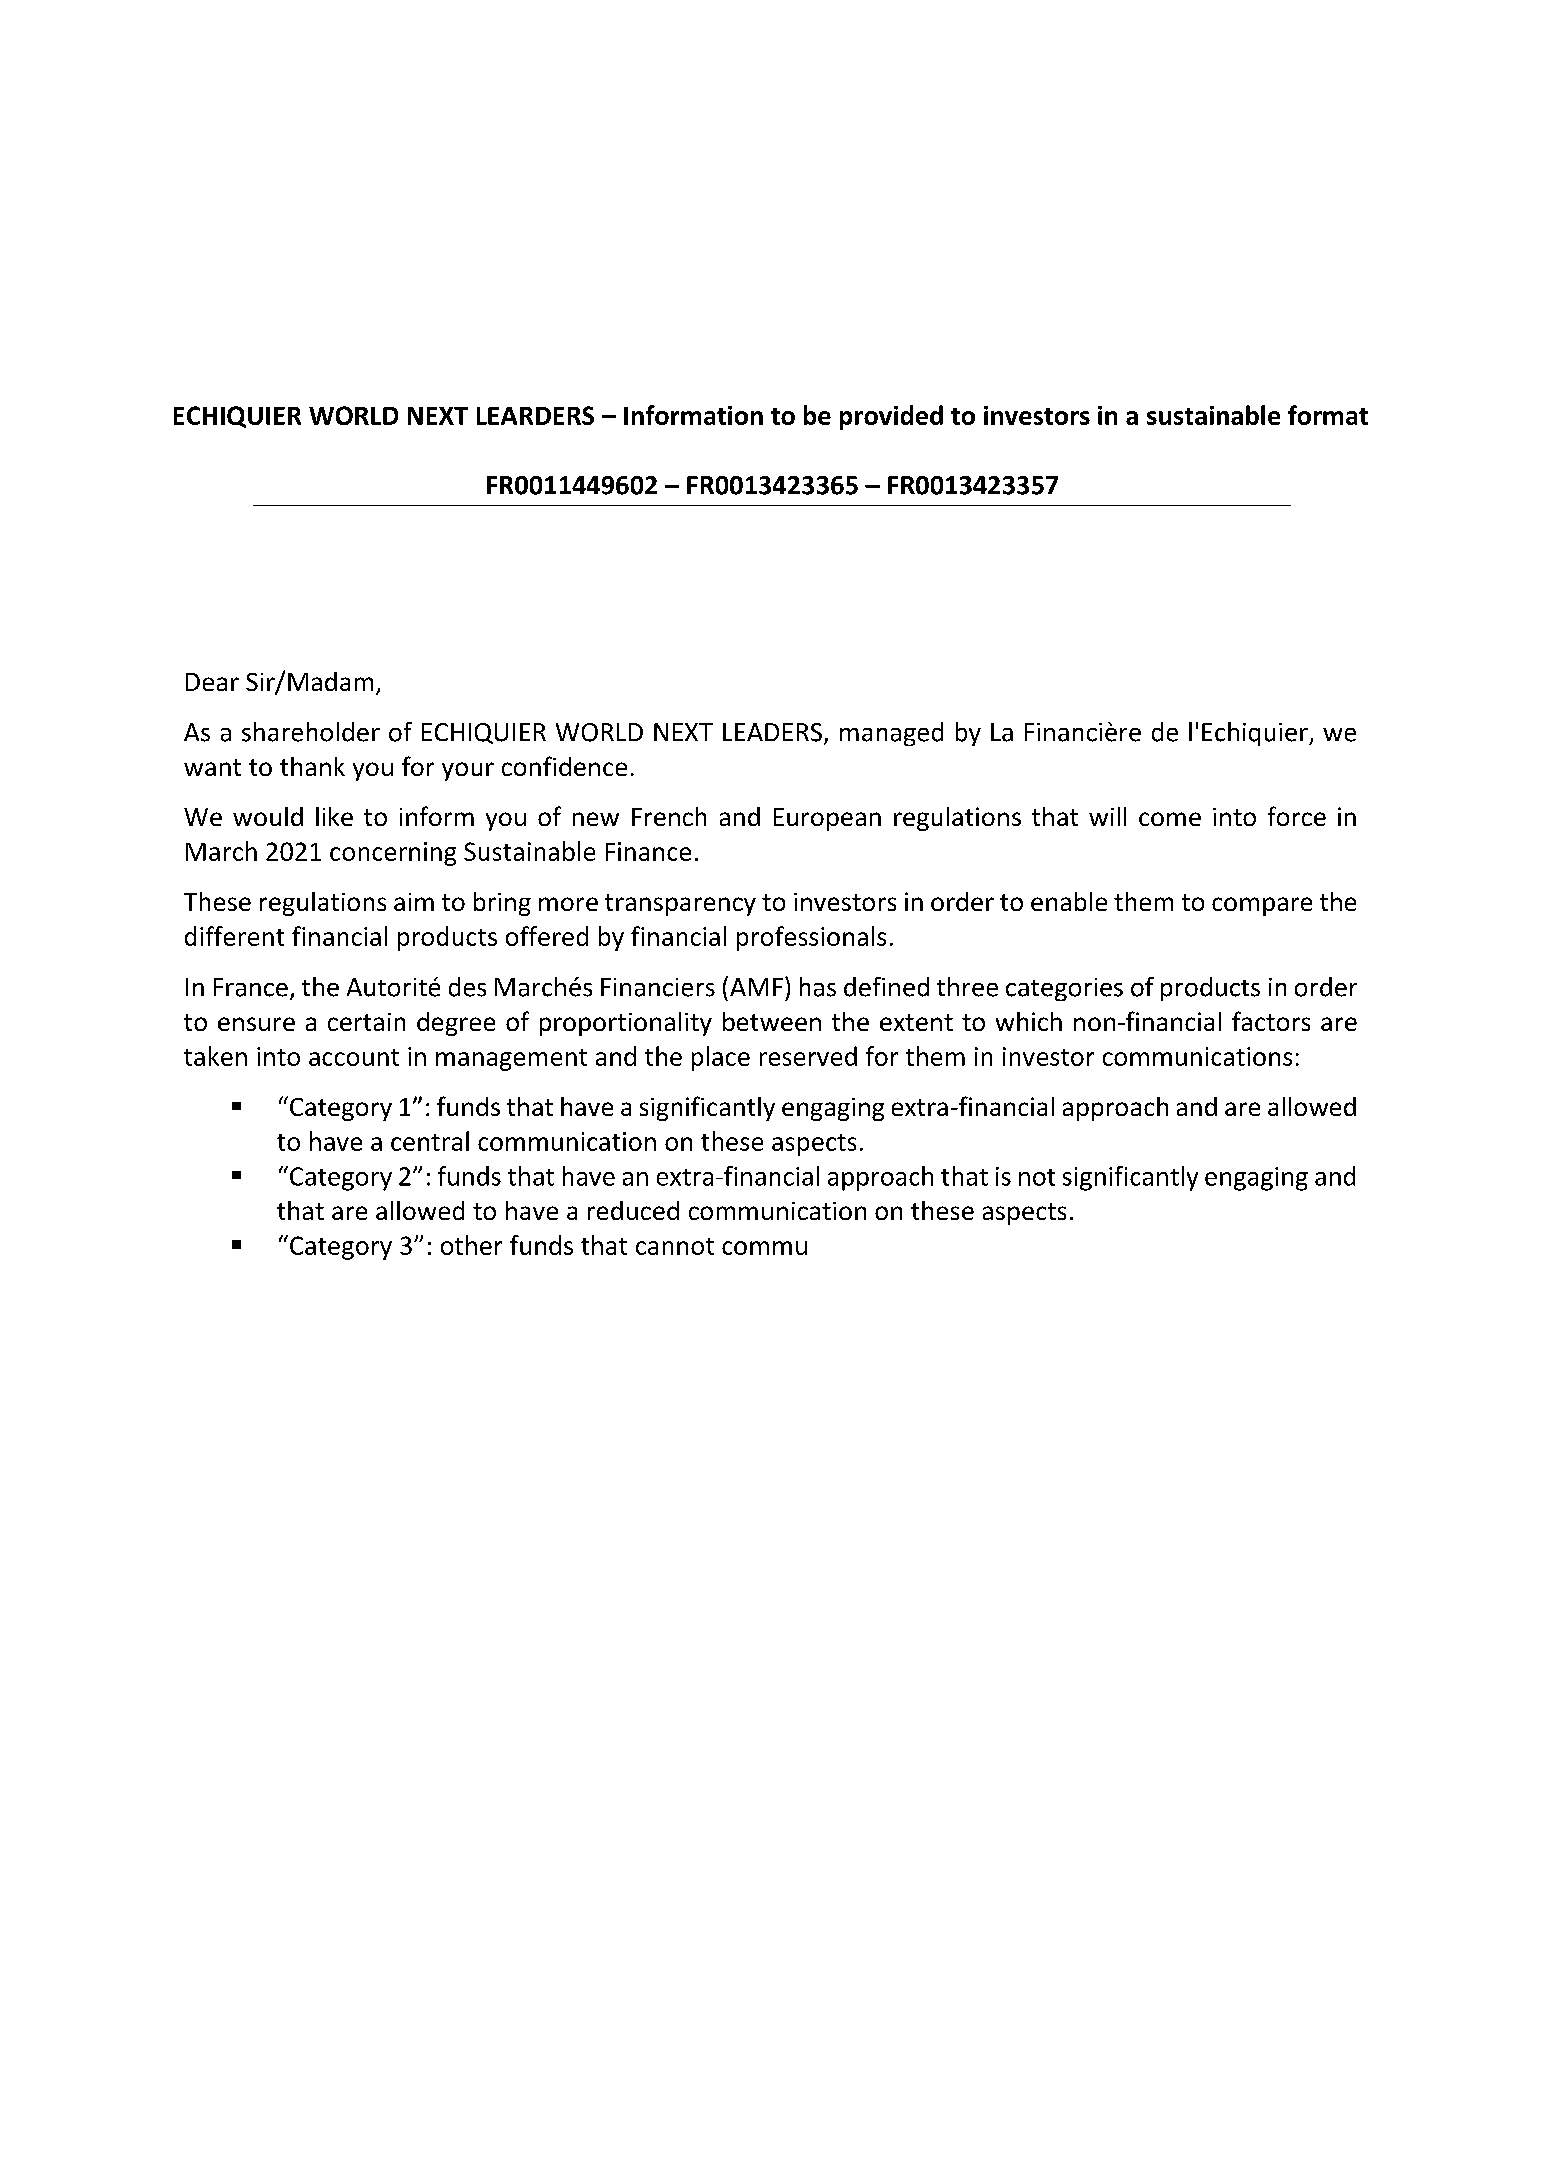 Image resolution: width=1541 pixels, height=2179 pixels. I want to click on LEADERS, so click(772, 732).
